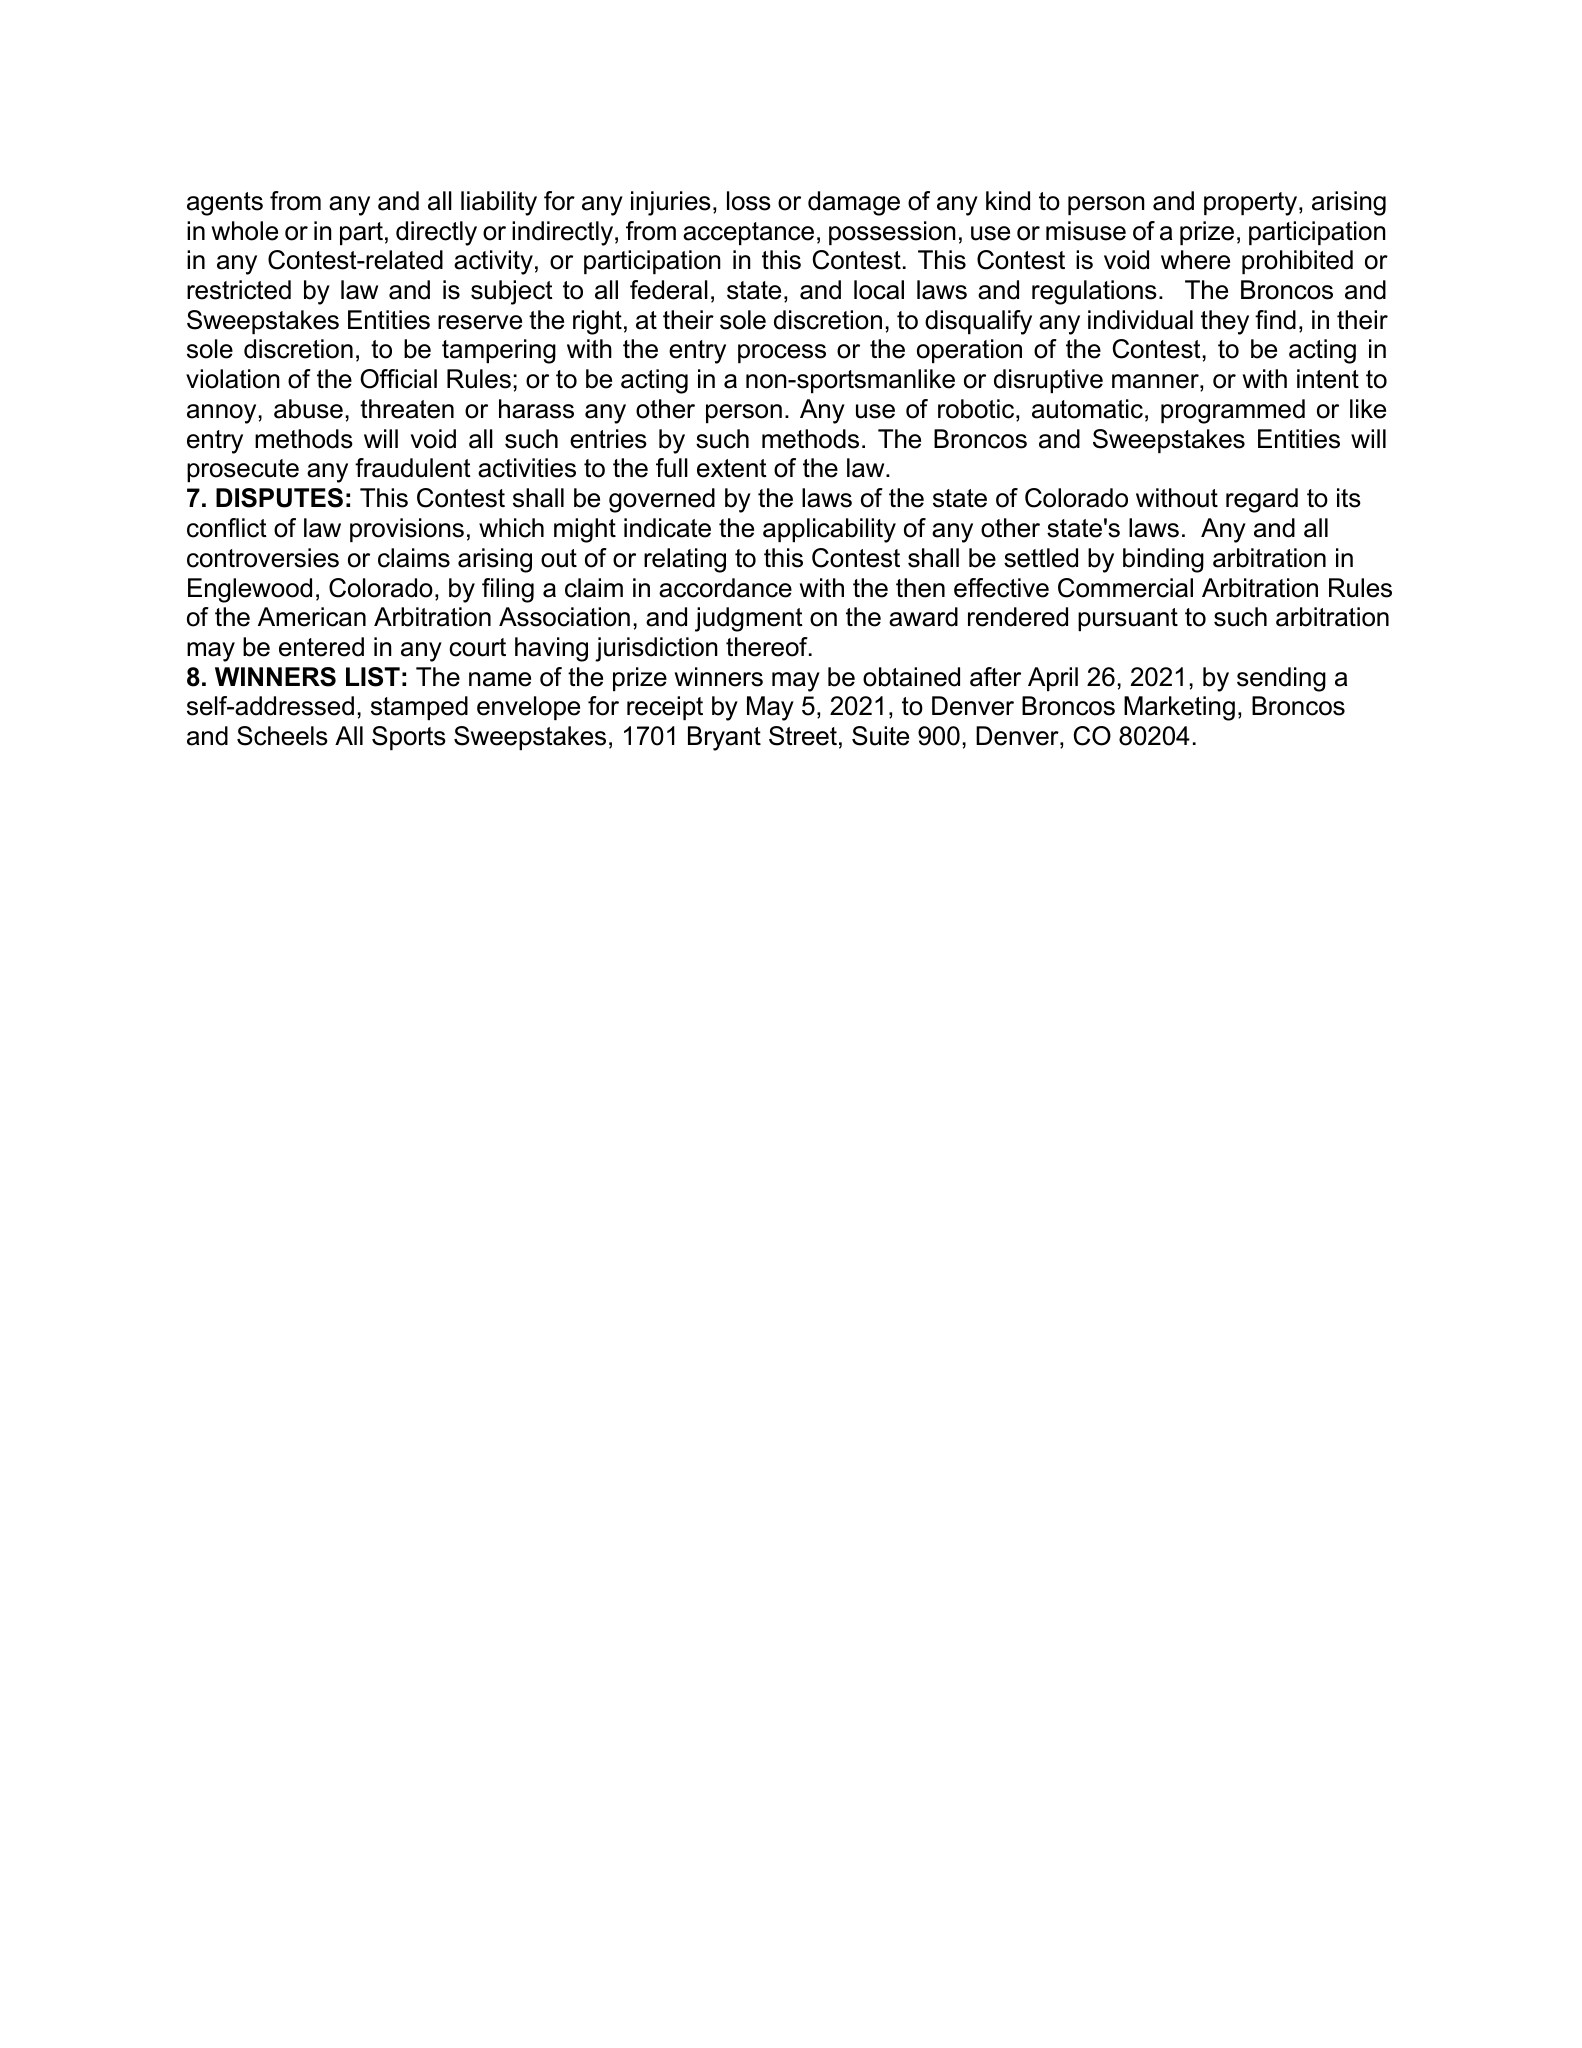  Describe the element at coordinates (749, 201) in the page. I see `loss` at that location.
